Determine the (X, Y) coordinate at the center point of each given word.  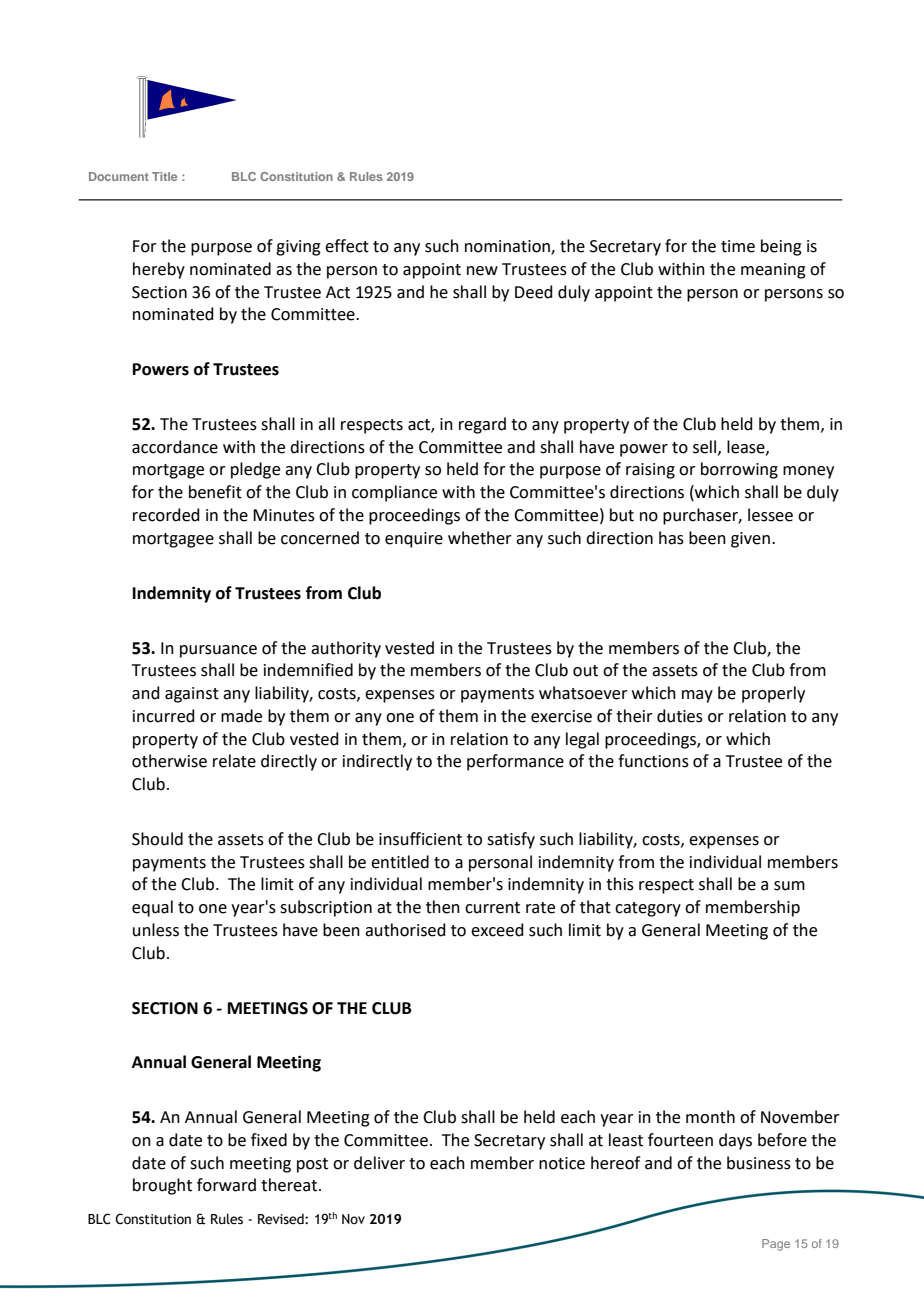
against (192, 695)
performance (515, 762)
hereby (159, 270)
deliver (379, 1163)
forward (226, 1185)
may (697, 696)
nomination (508, 247)
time (738, 246)
